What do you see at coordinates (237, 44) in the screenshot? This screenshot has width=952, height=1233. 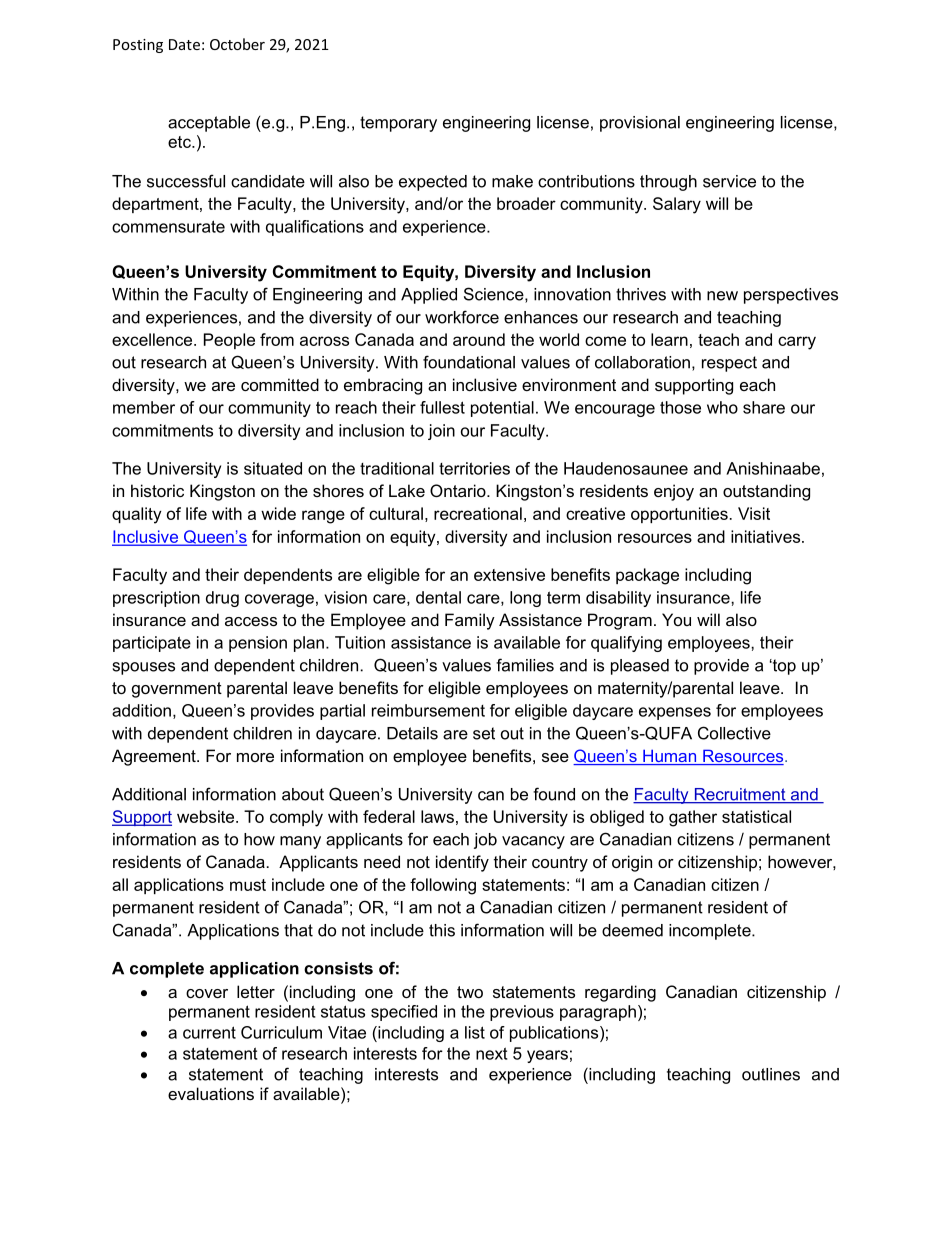 I see `October` at bounding box center [237, 44].
